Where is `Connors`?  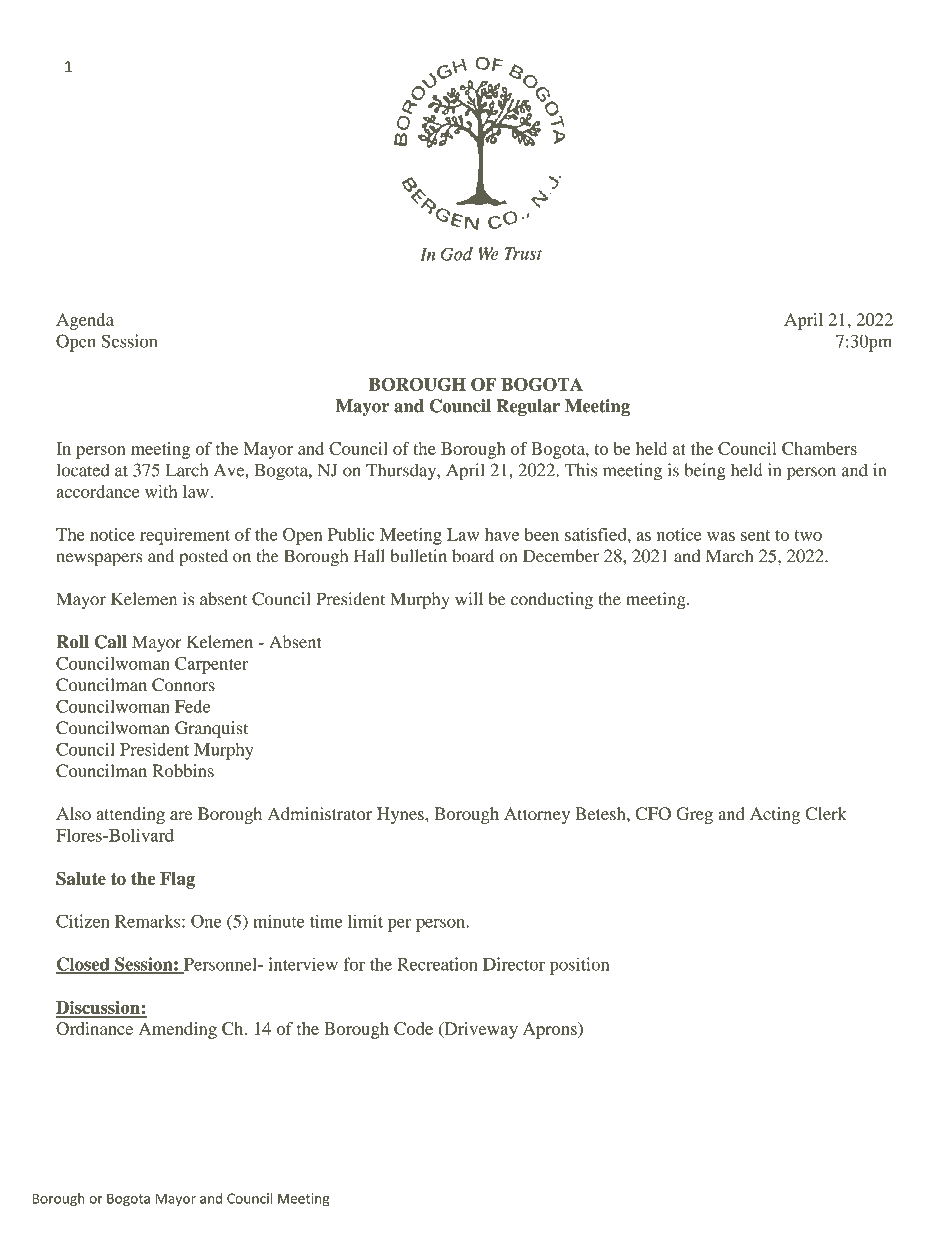 Connors is located at coordinates (183, 685).
